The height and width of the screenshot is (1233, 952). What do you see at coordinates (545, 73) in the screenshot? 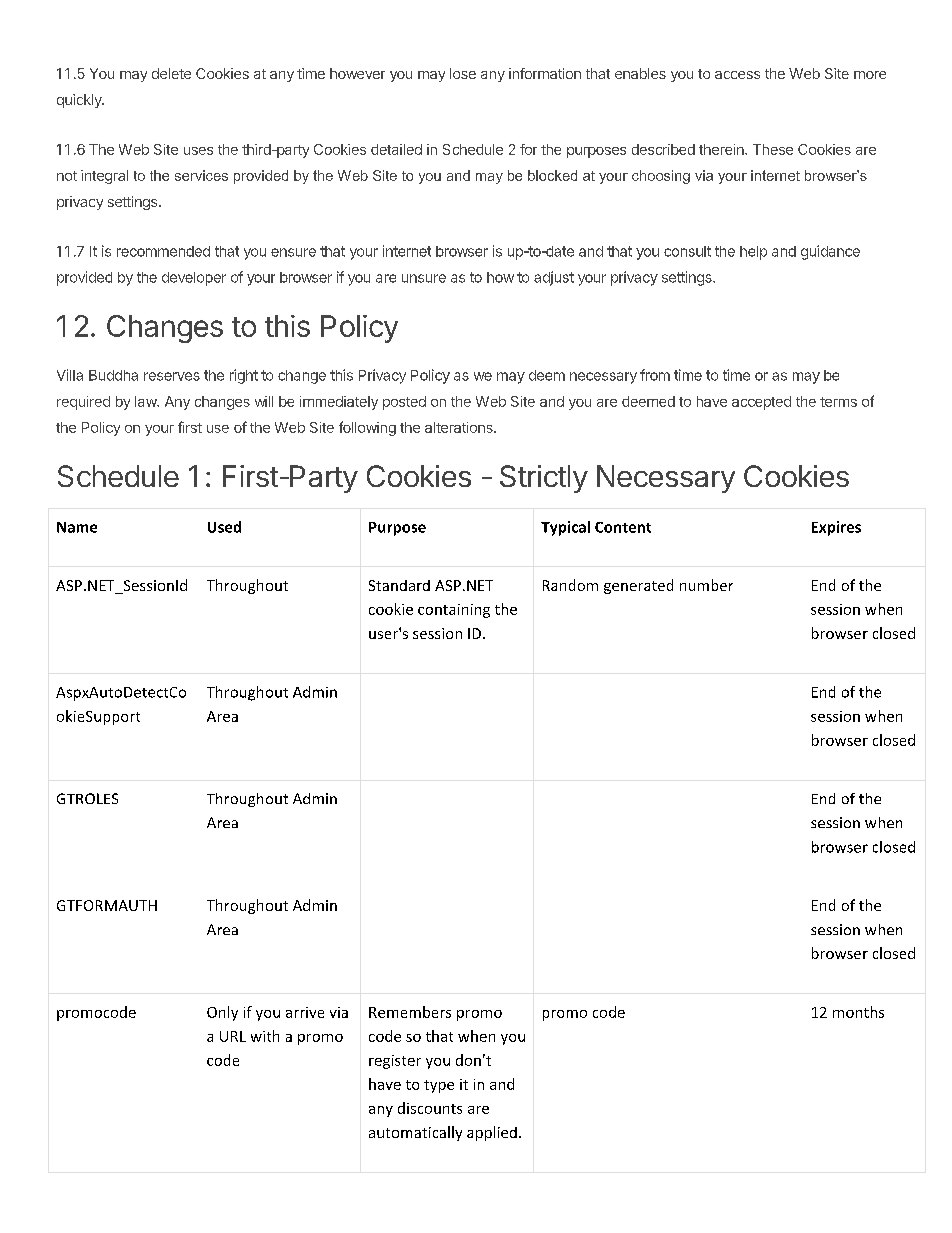
I see `information` at bounding box center [545, 73].
